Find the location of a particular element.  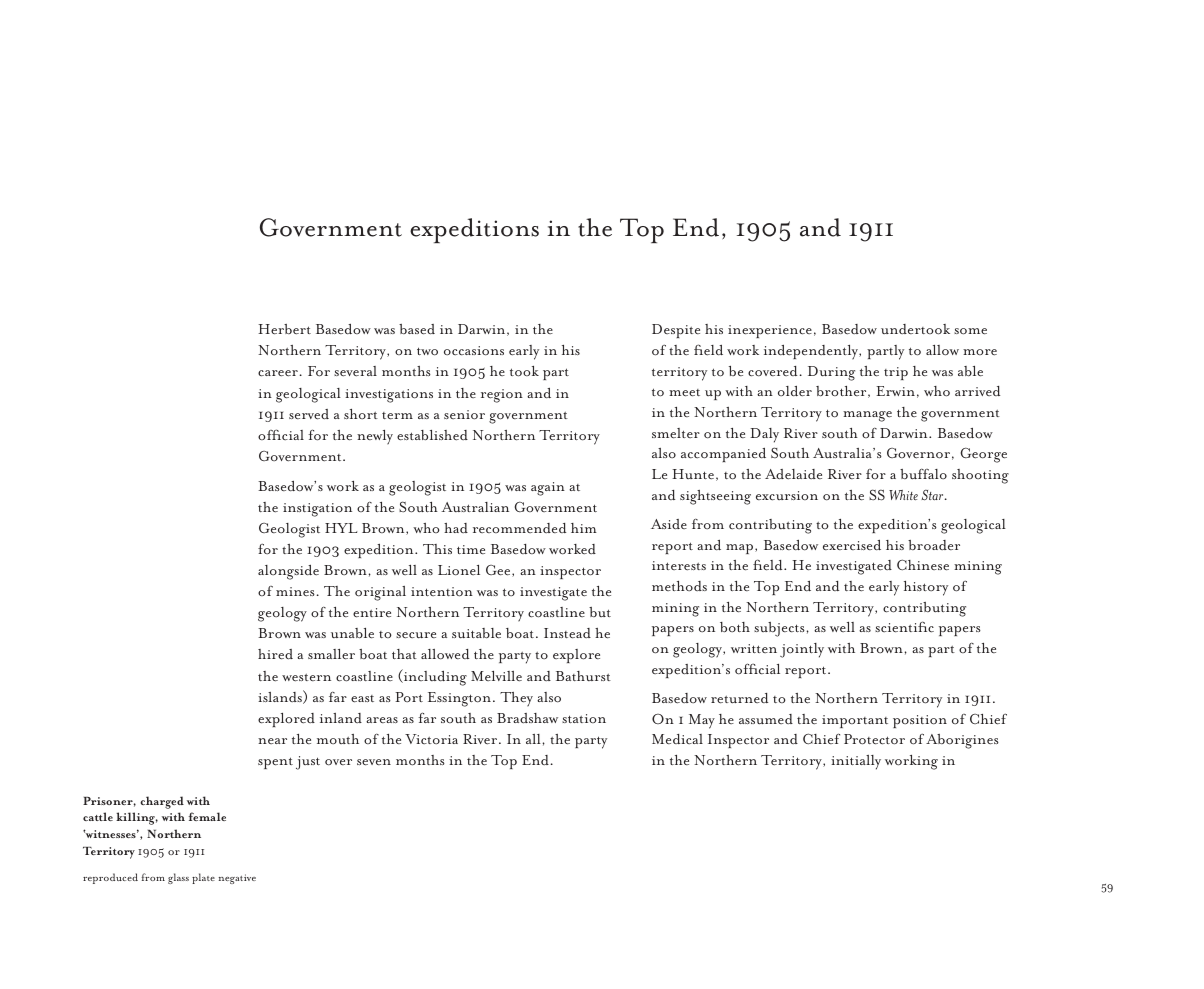

position is located at coordinates (920, 721).
